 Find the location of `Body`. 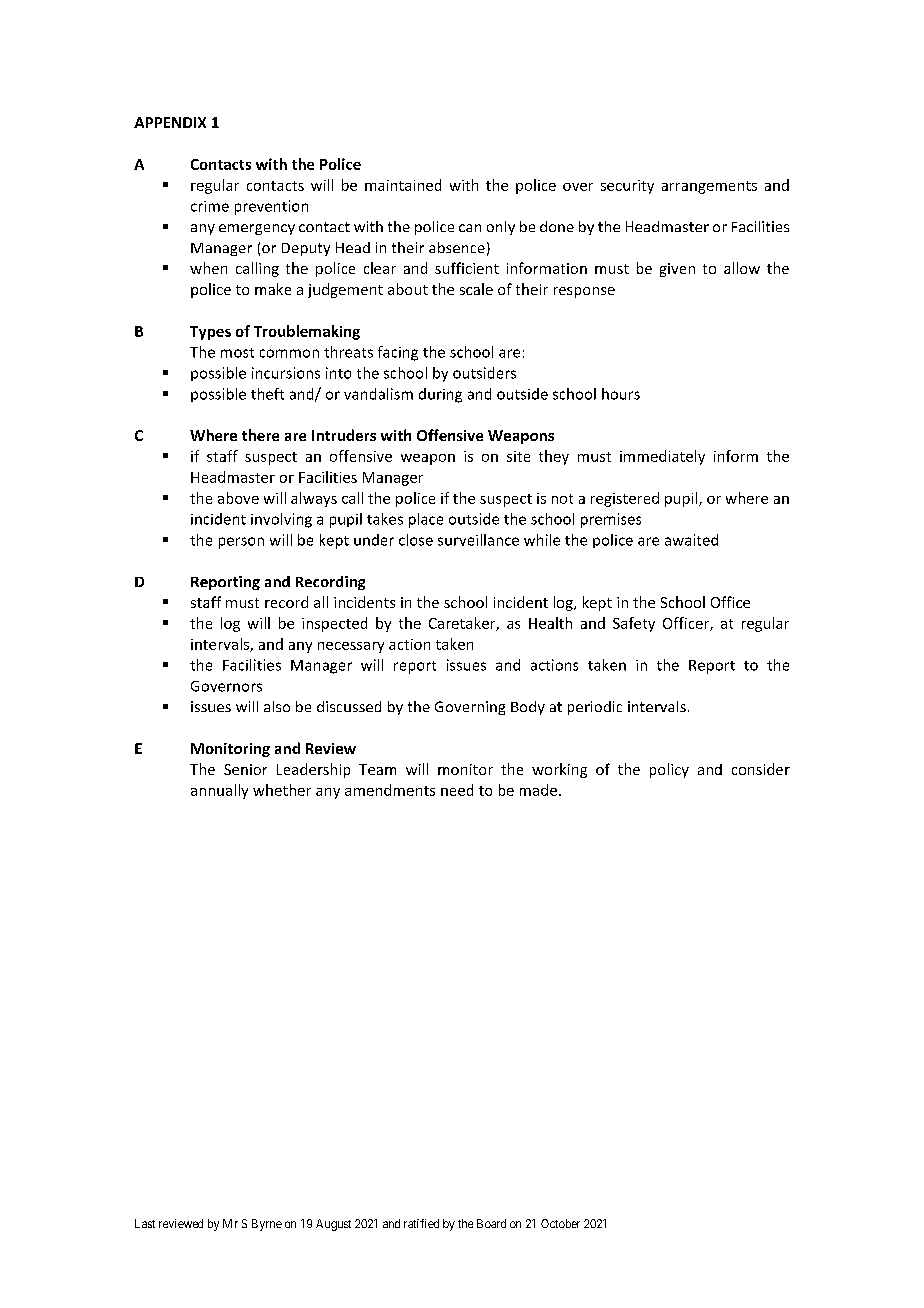

Body is located at coordinates (528, 708).
